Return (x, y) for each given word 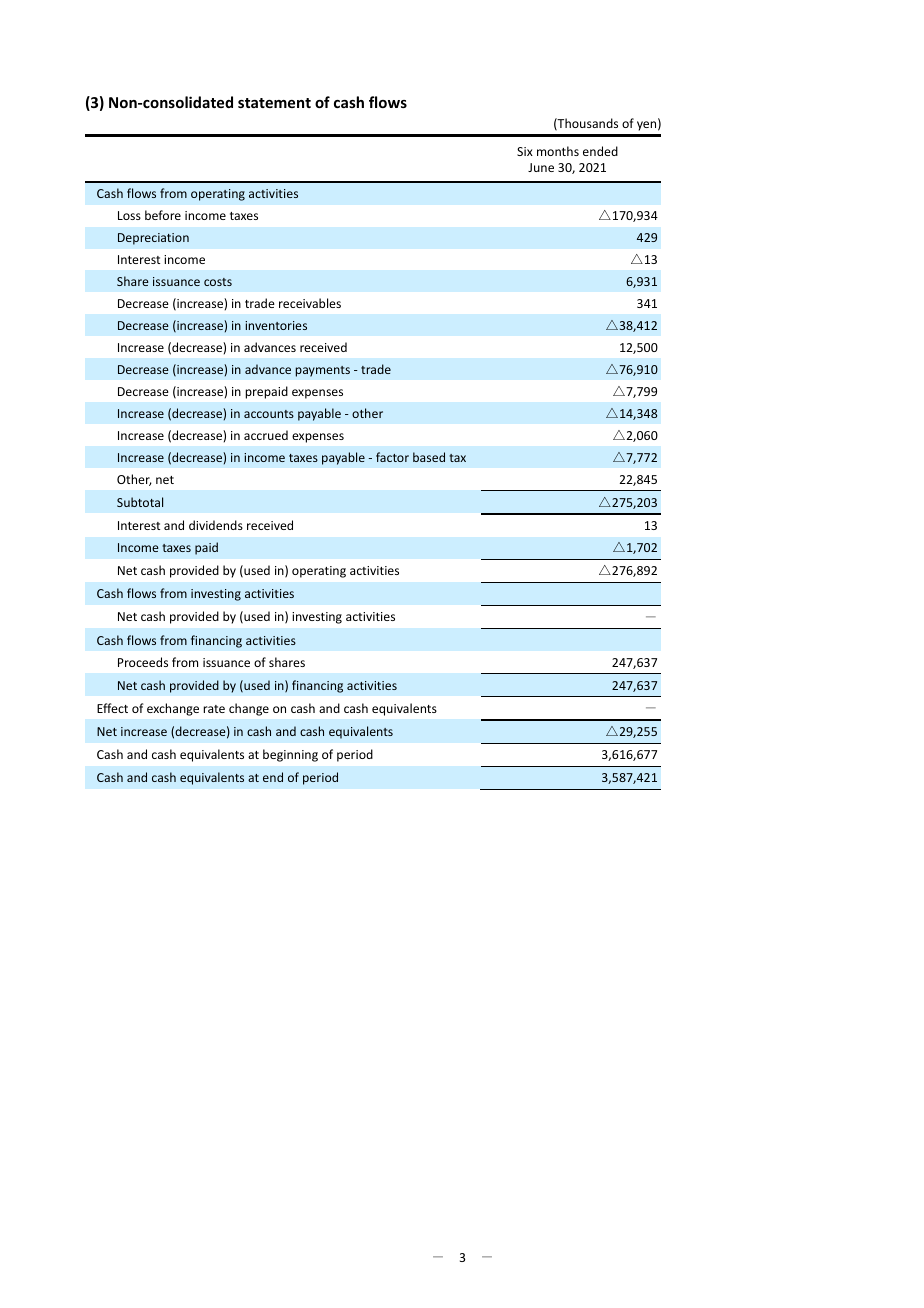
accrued (266, 435)
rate (214, 709)
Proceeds (143, 662)
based (429, 457)
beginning (290, 755)
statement (274, 103)
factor (392, 457)
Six (525, 151)
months (558, 151)
